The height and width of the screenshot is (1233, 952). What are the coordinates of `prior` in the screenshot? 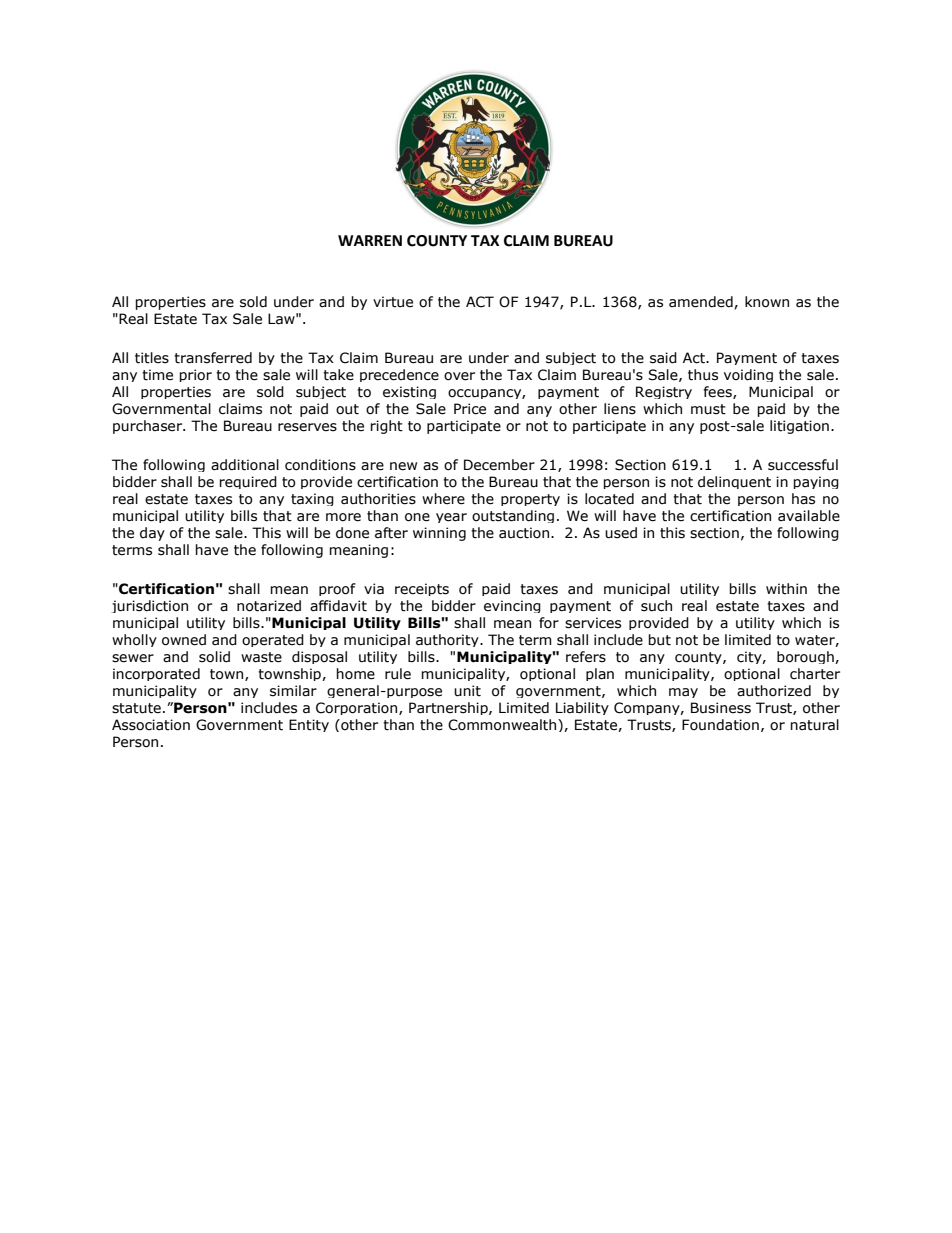 It's located at (195, 375).
